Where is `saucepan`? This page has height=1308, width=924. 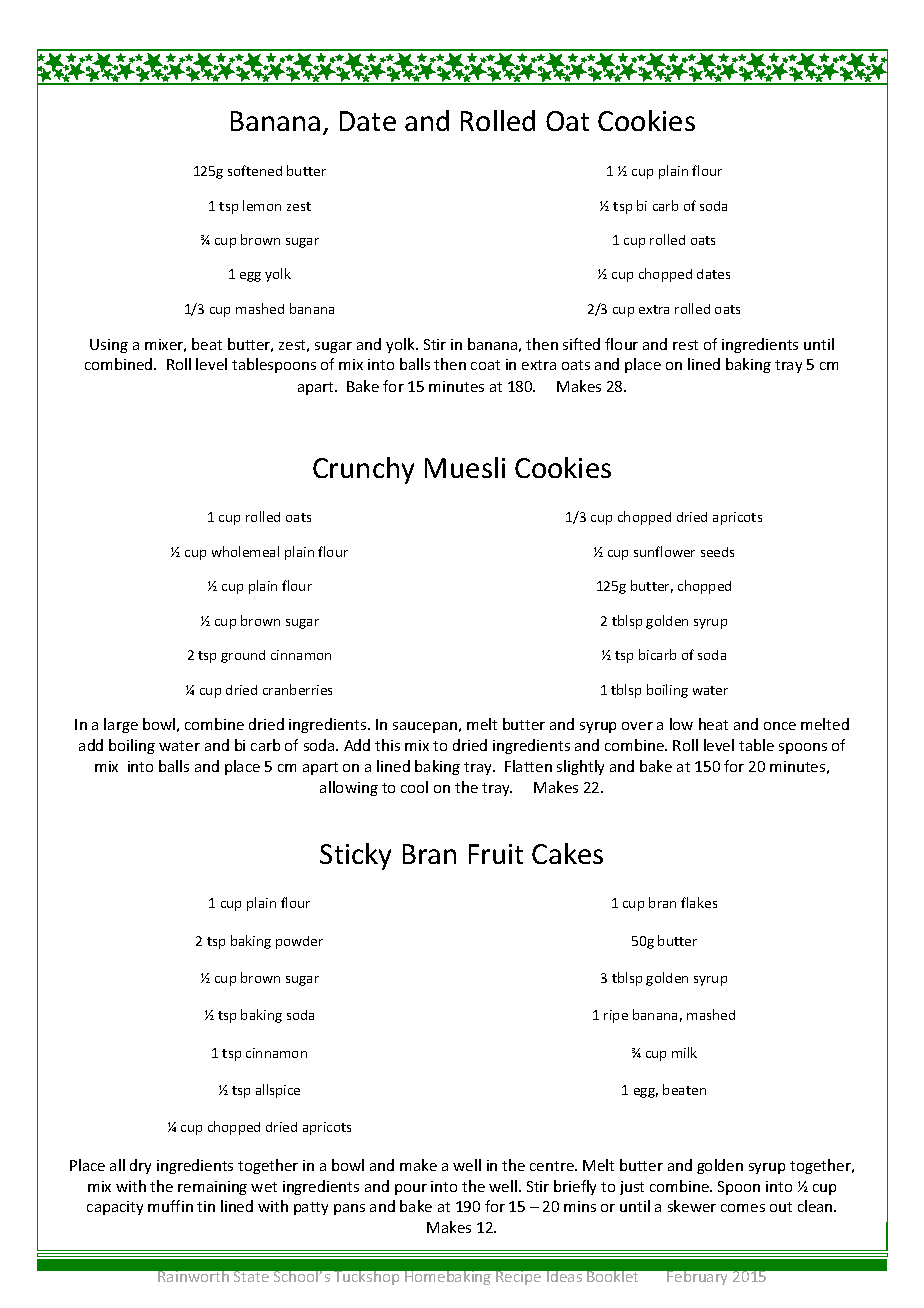 saucepan is located at coordinates (425, 727).
